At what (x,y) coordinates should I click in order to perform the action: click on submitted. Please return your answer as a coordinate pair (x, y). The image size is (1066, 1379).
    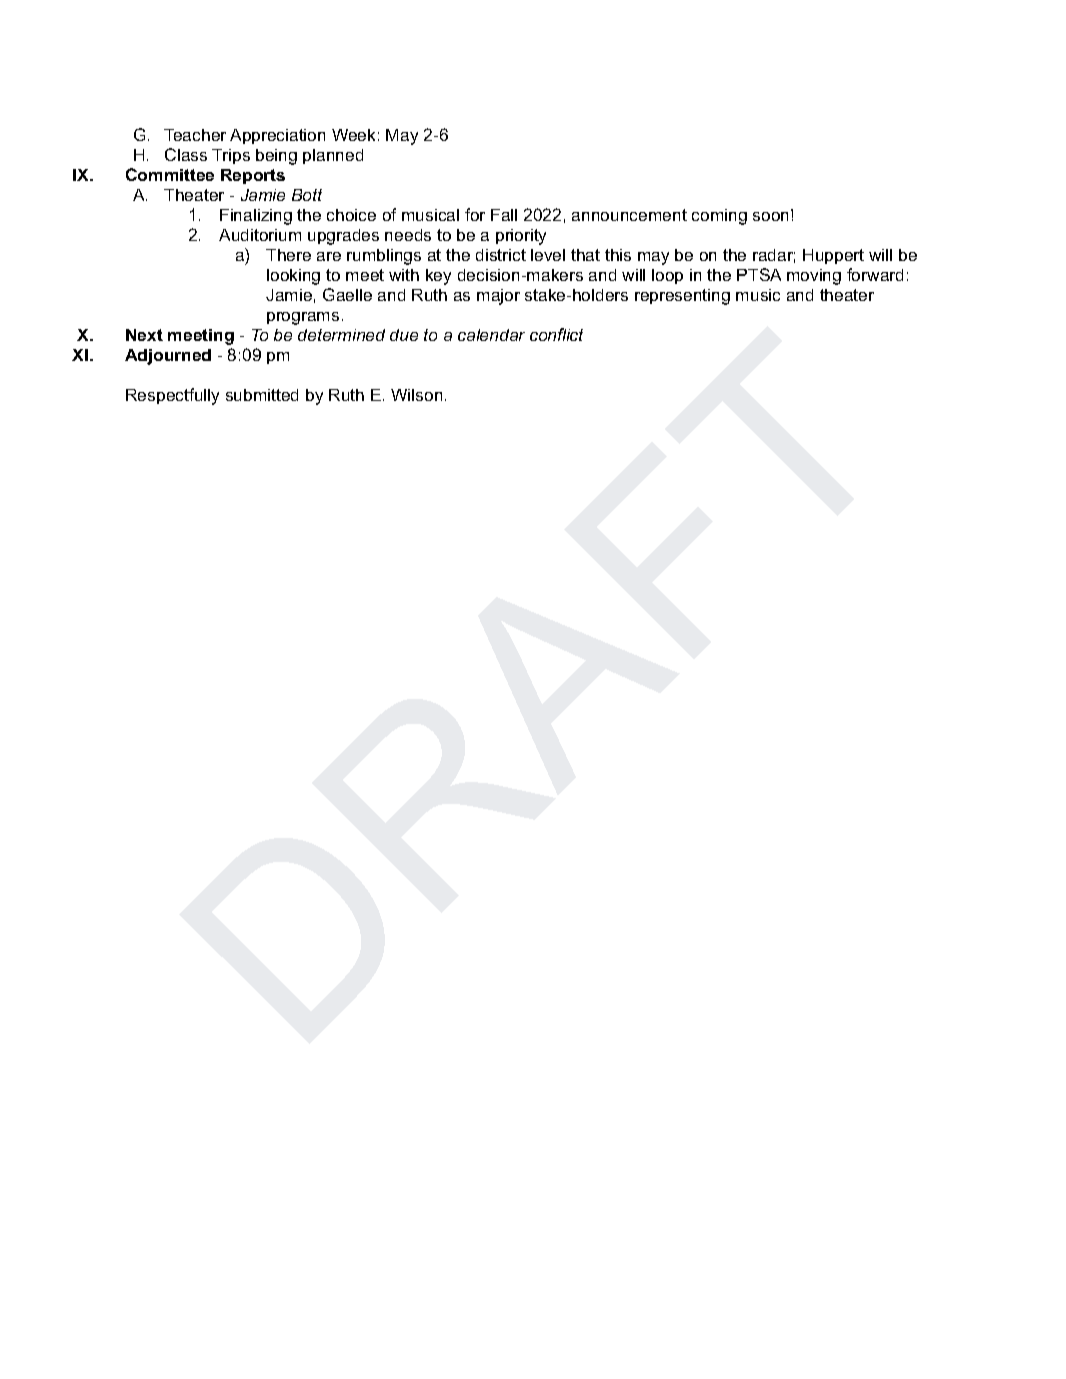
    Looking at the image, I should click on (262, 395).
